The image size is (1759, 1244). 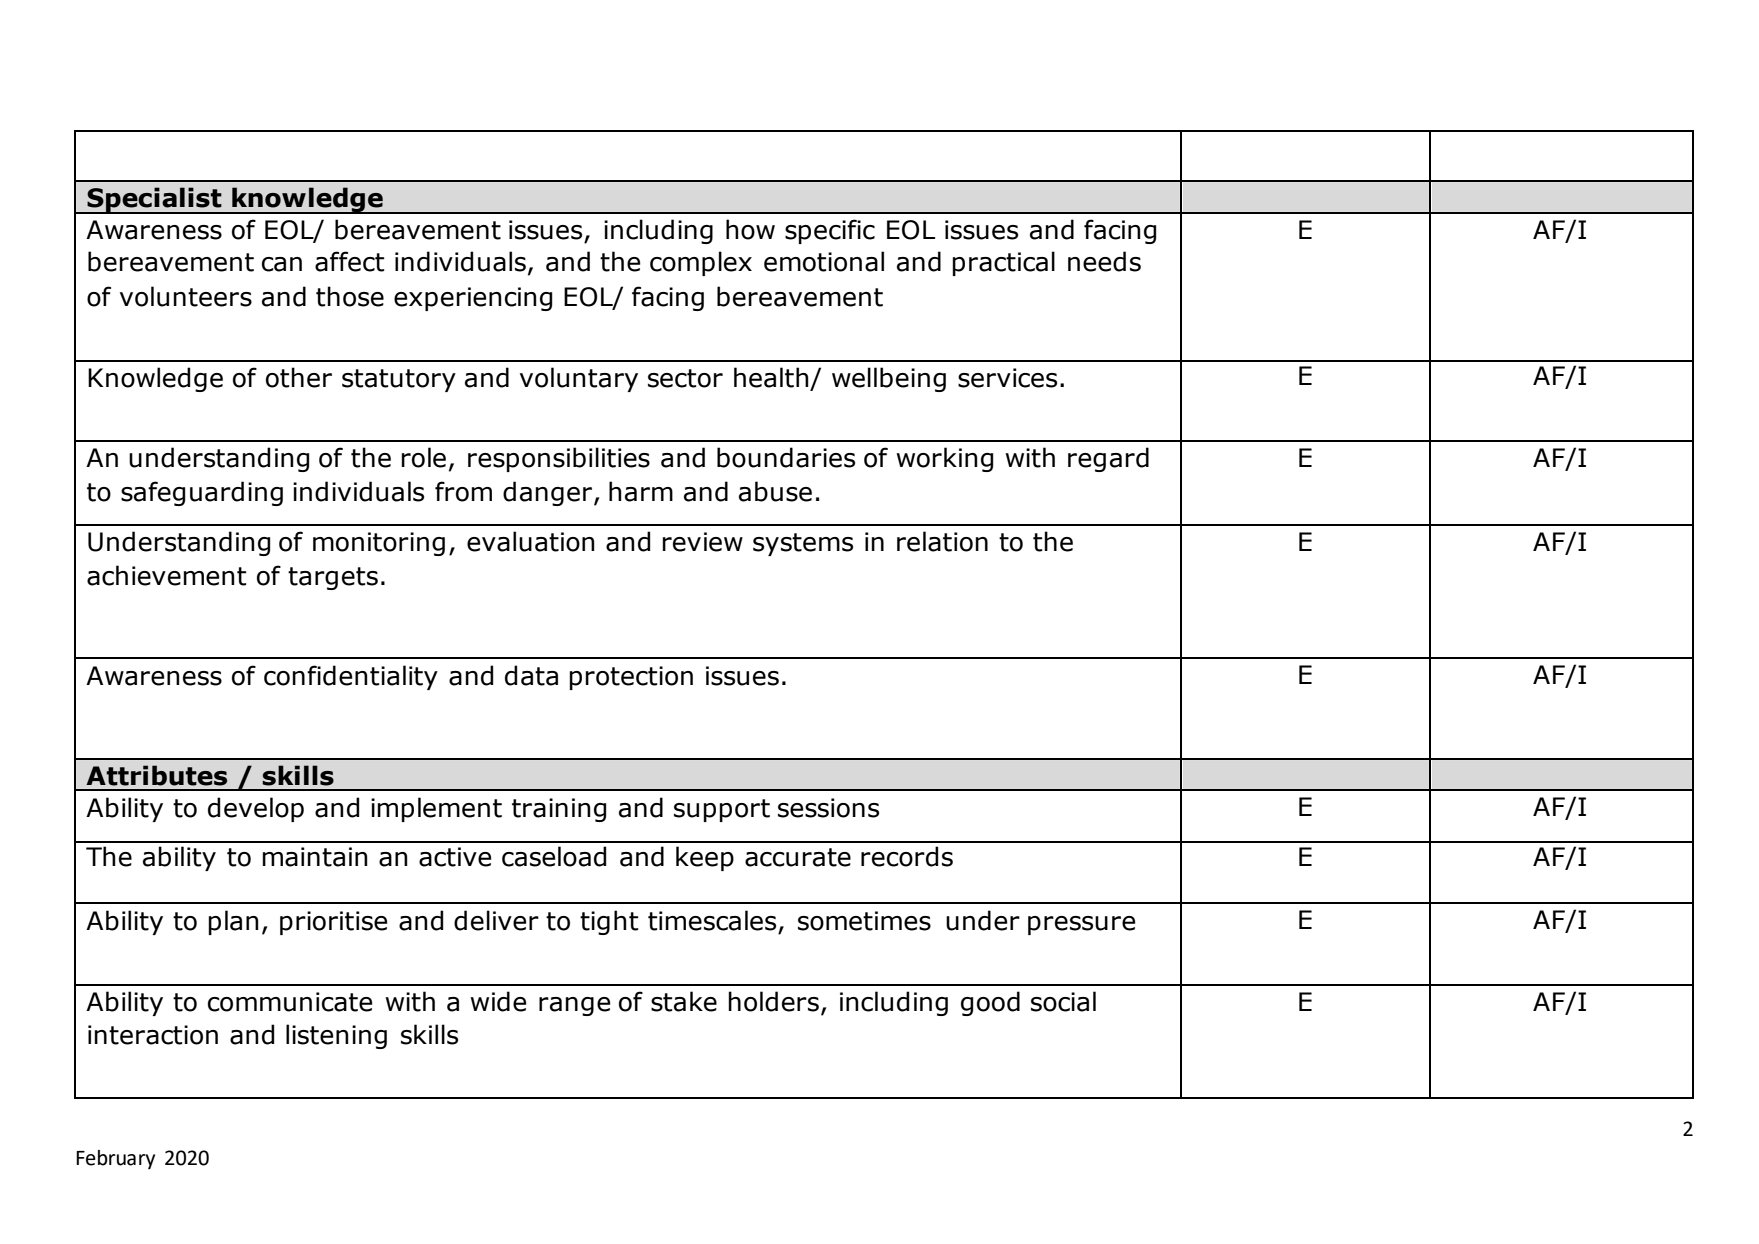 I want to click on practical, so click(x=1003, y=263).
